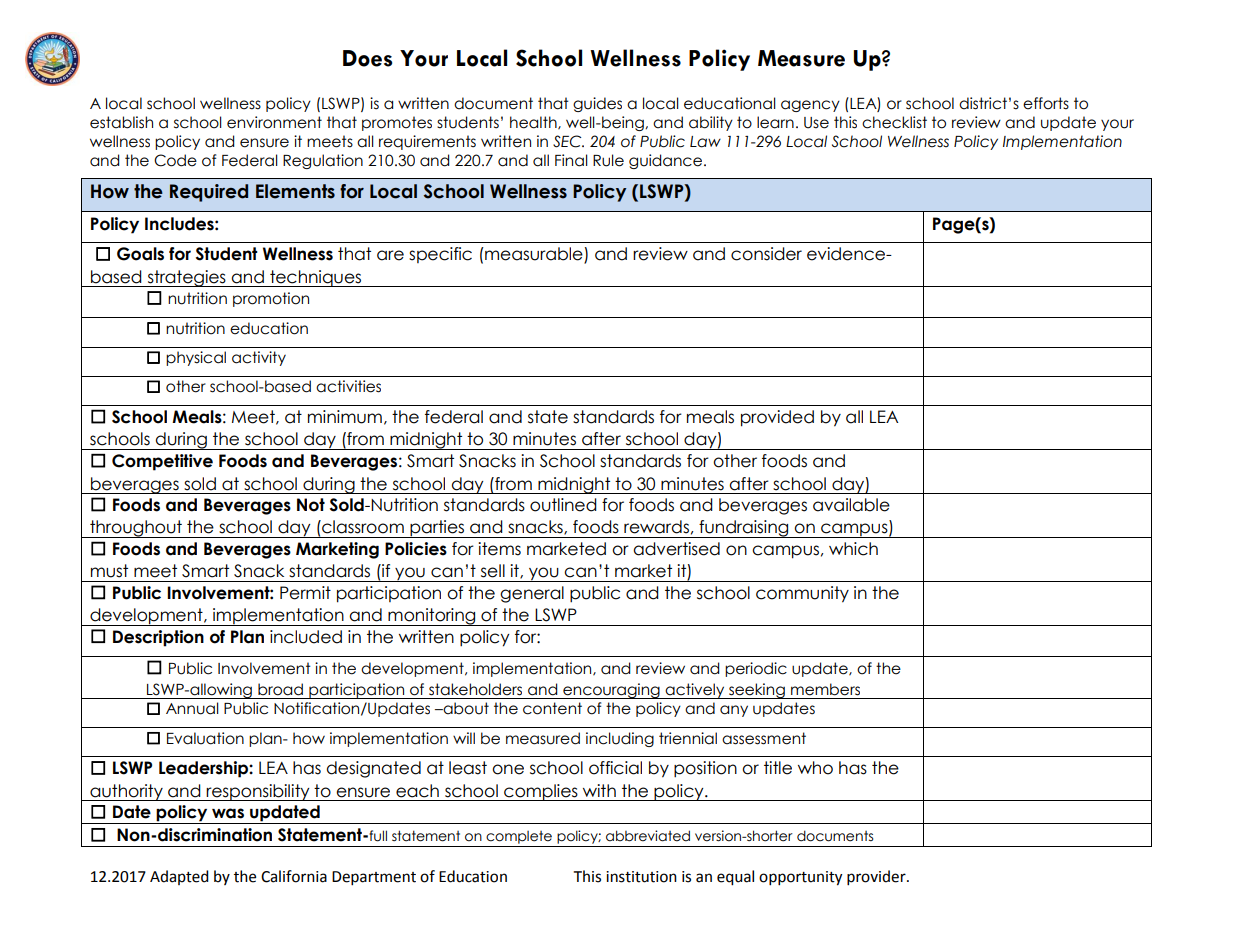 The height and width of the screenshot is (952, 1233). What do you see at coordinates (766, 254) in the screenshot?
I see `consider` at bounding box center [766, 254].
